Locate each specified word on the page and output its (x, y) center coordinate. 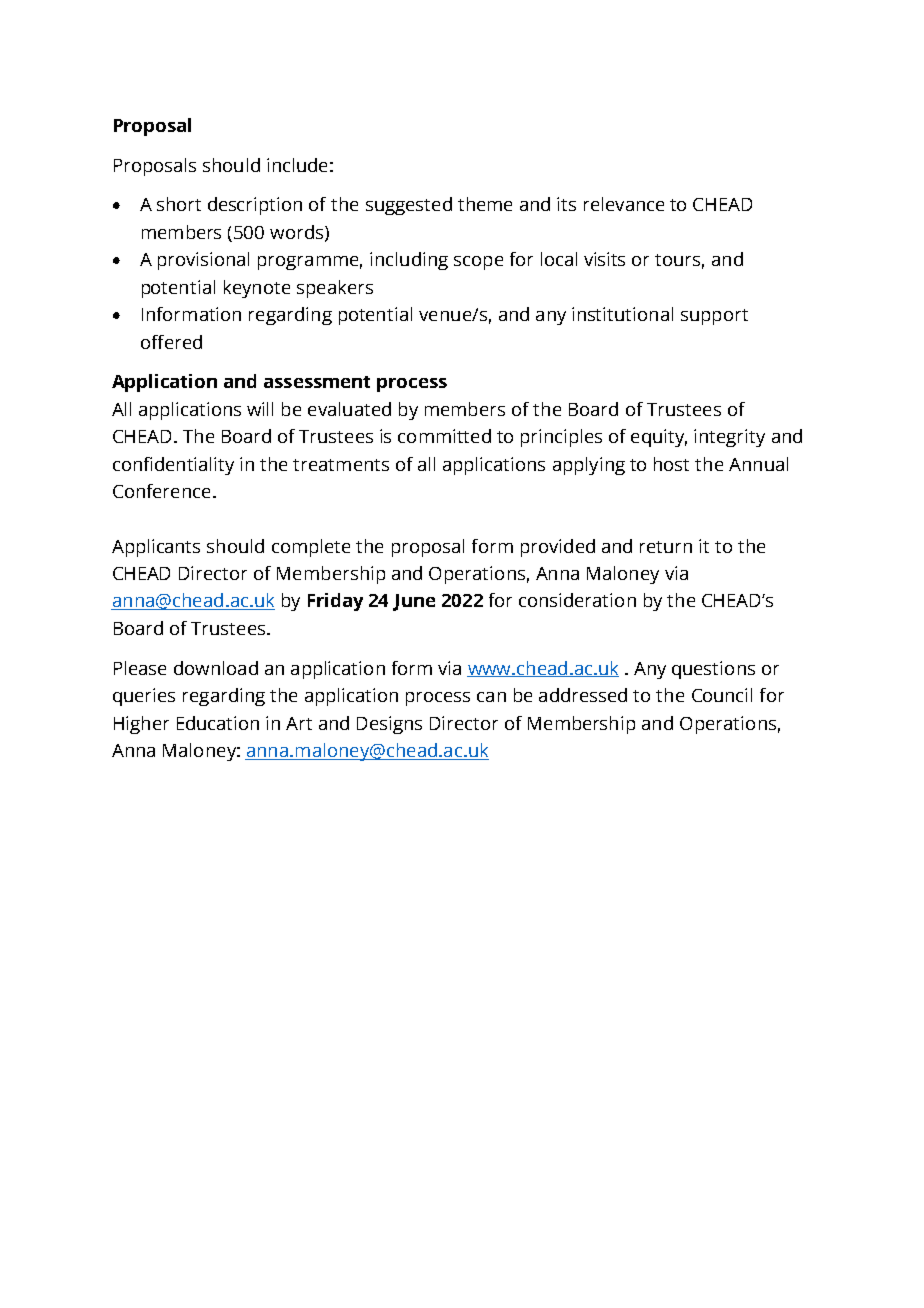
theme (485, 204)
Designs (389, 725)
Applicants (156, 548)
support (714, 317)
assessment (317, 382)
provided (558, 548)
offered (171, 342)
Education (218, 723)
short (179, 204)
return (666, 547)
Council (722, 695)
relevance (624, 204)
